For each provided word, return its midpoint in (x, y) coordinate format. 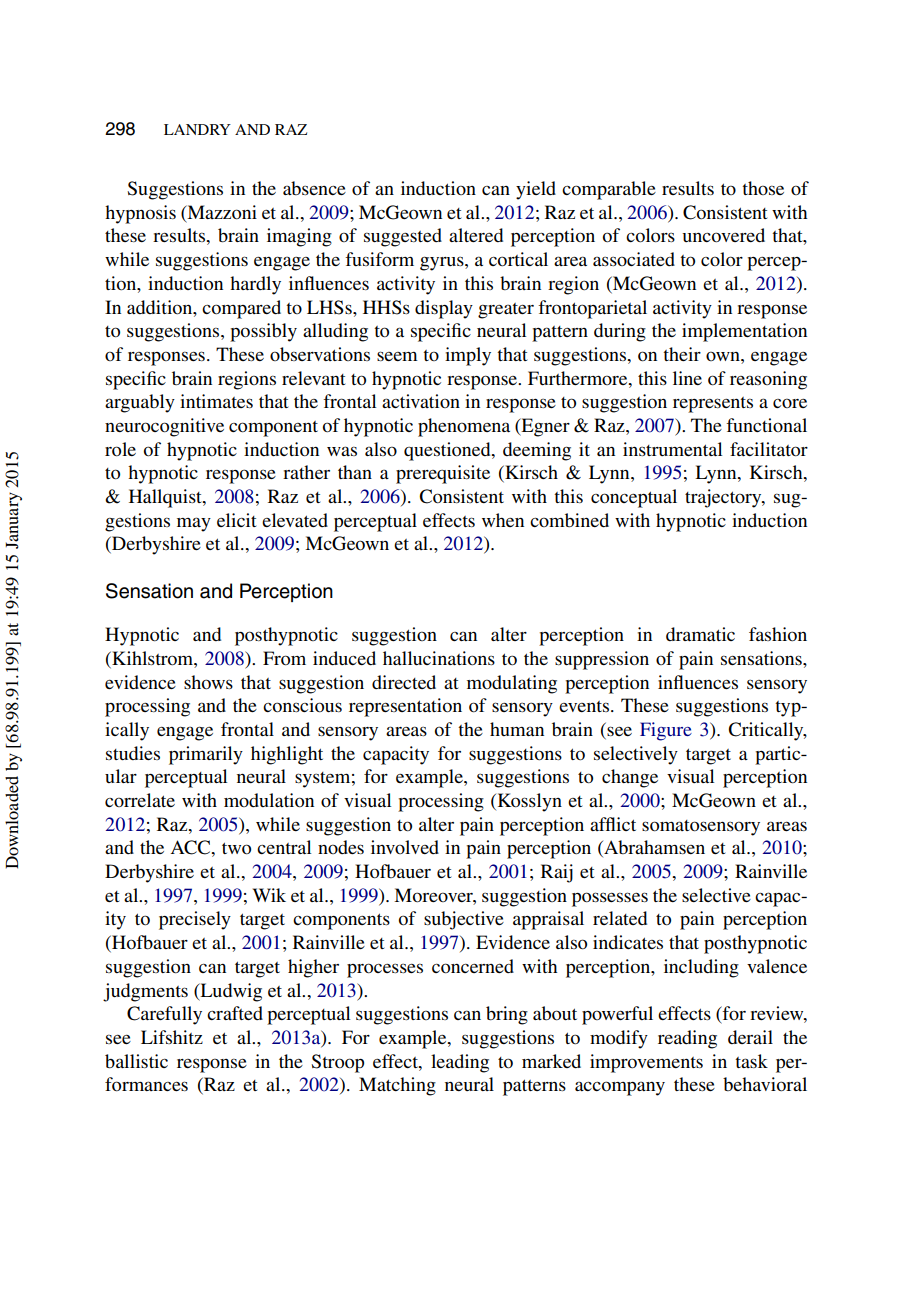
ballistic (136, 1061)
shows (208, 682)
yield (536, 190)
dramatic (700, 634)
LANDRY (197, 129)
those (763, 188)
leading (460, 1063)
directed (404, 682)
